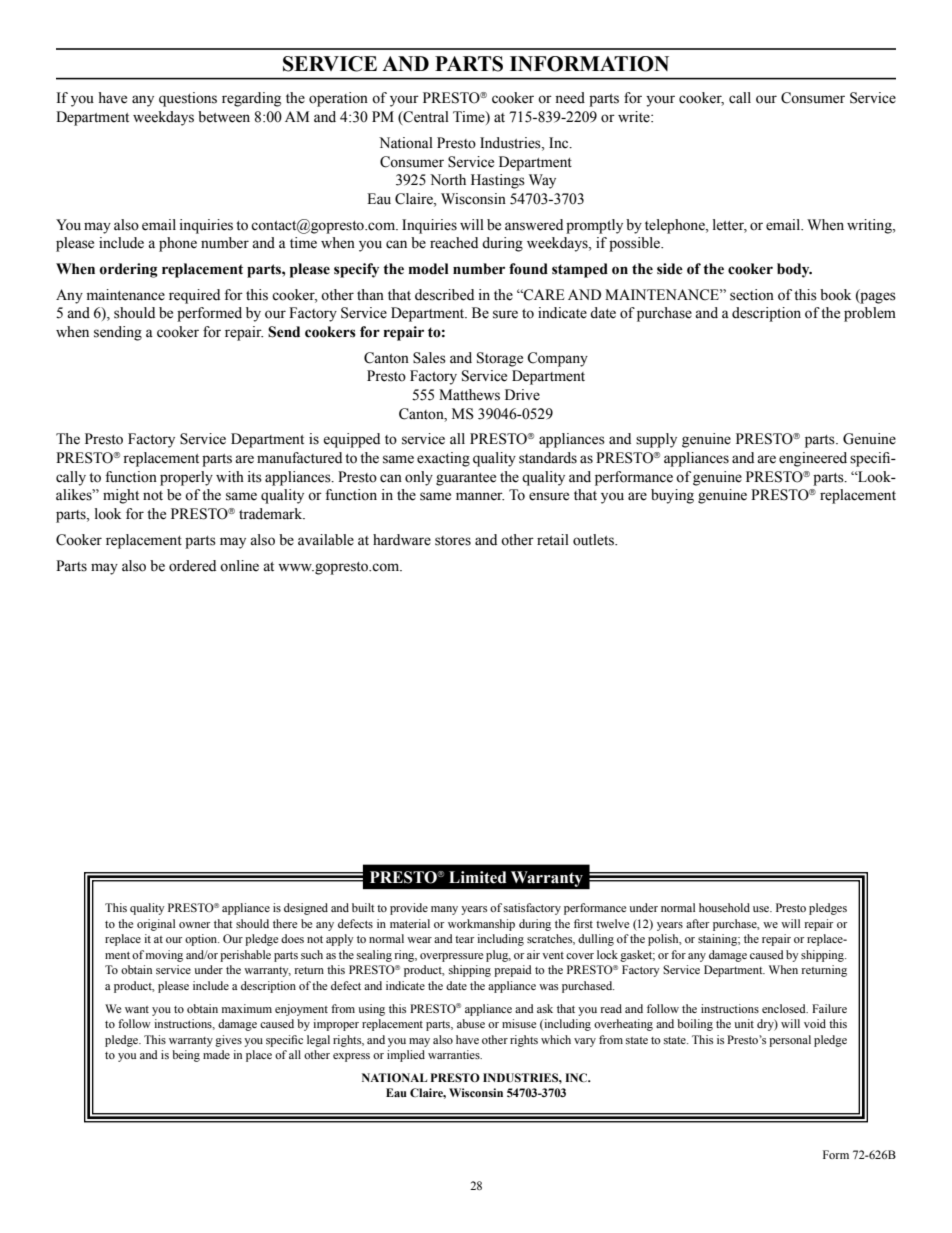 The height and width of the screenshot is (1233, 952). I want to click on stores, so click(453, 541).
